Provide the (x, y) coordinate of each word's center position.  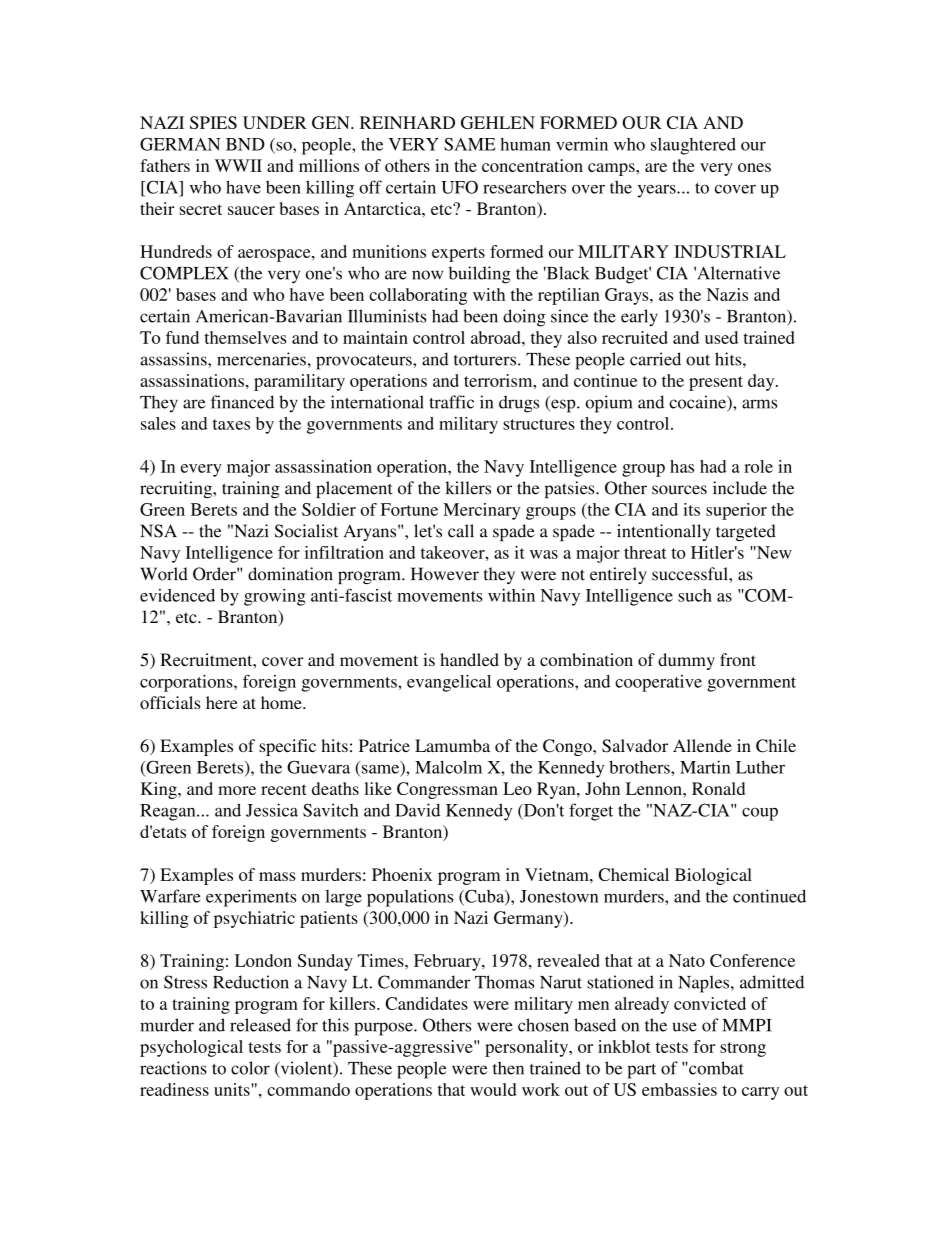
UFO (459, 187)
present (716, 383)
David (417, 810)
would (493, 1089)
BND (245, 144)
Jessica (272, 810)
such (695, 595)
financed (242, 402)
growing (274, 597)
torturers (486, 360)
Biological (713, 876)
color (250, 1068)
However (445, 574)
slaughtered (693, 146)
